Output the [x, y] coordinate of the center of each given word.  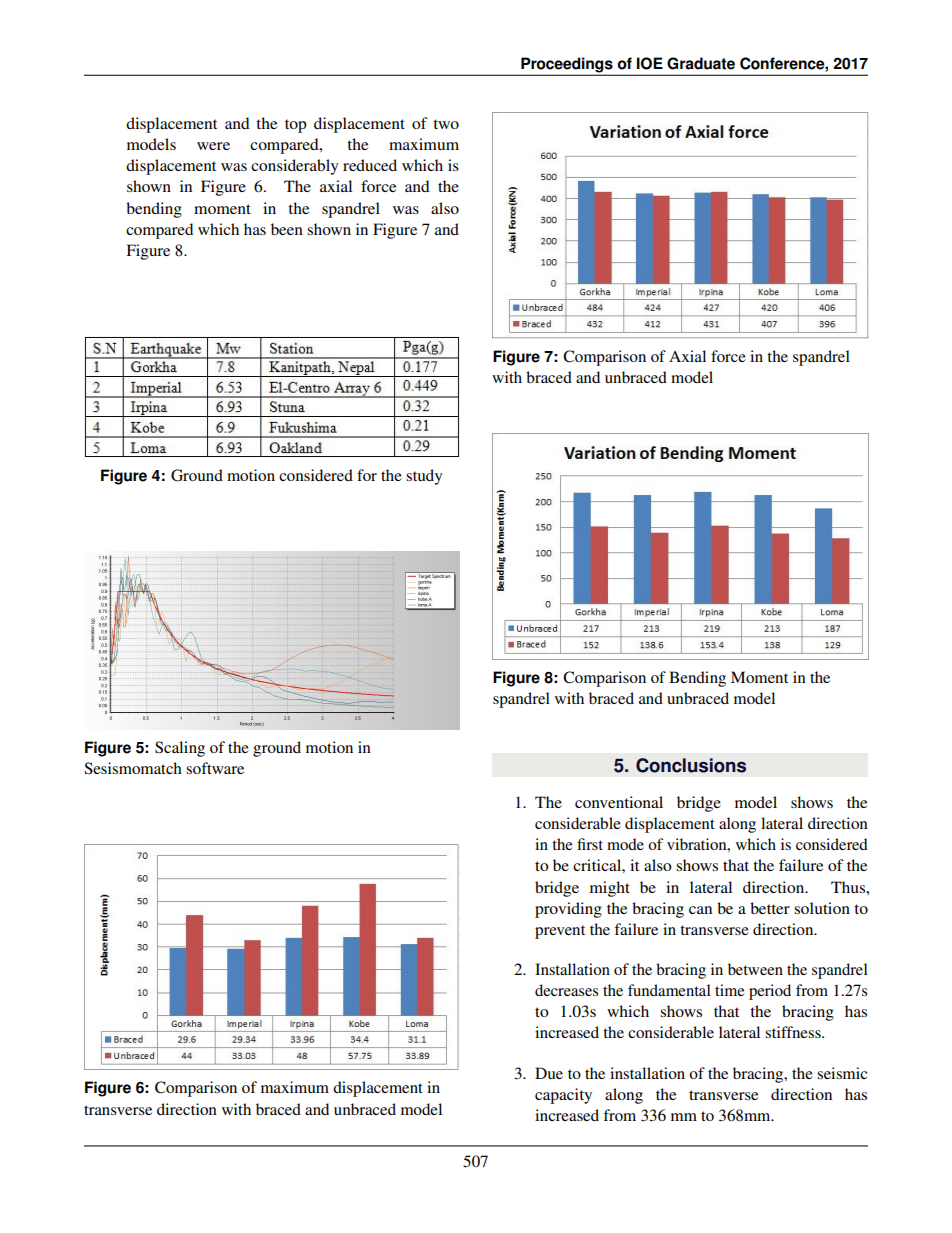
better [770, 908]
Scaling [180, 749]
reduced [370, 165]
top [296, 126]
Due [549, 1073]
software [215, 768]
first [590, 844]
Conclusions [691, 765]
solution [822, 908]
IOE [650, 63]
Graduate [701, 63]
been [287, 229]
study [424, 477]
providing [568, 910]
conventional [619, 802]
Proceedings [567, 66]
